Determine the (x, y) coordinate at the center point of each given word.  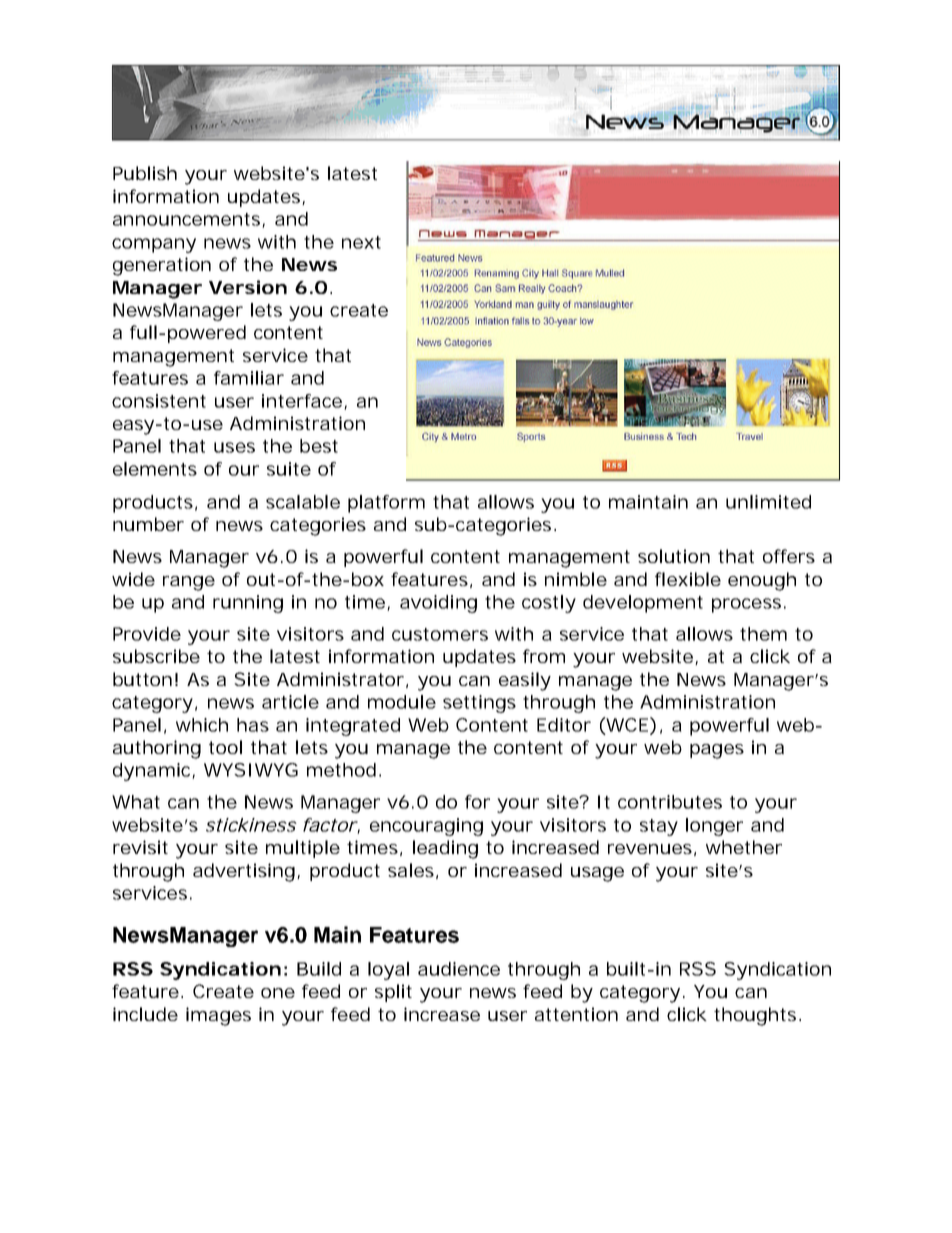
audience (459, 969)
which (202, 725)
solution (674, 556)
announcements (186, 219)
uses (234, 447)
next (361, 242)
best (319, 446)
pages (717, 751)
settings (479, 704)
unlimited (768, 502)
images (218, 1016)
